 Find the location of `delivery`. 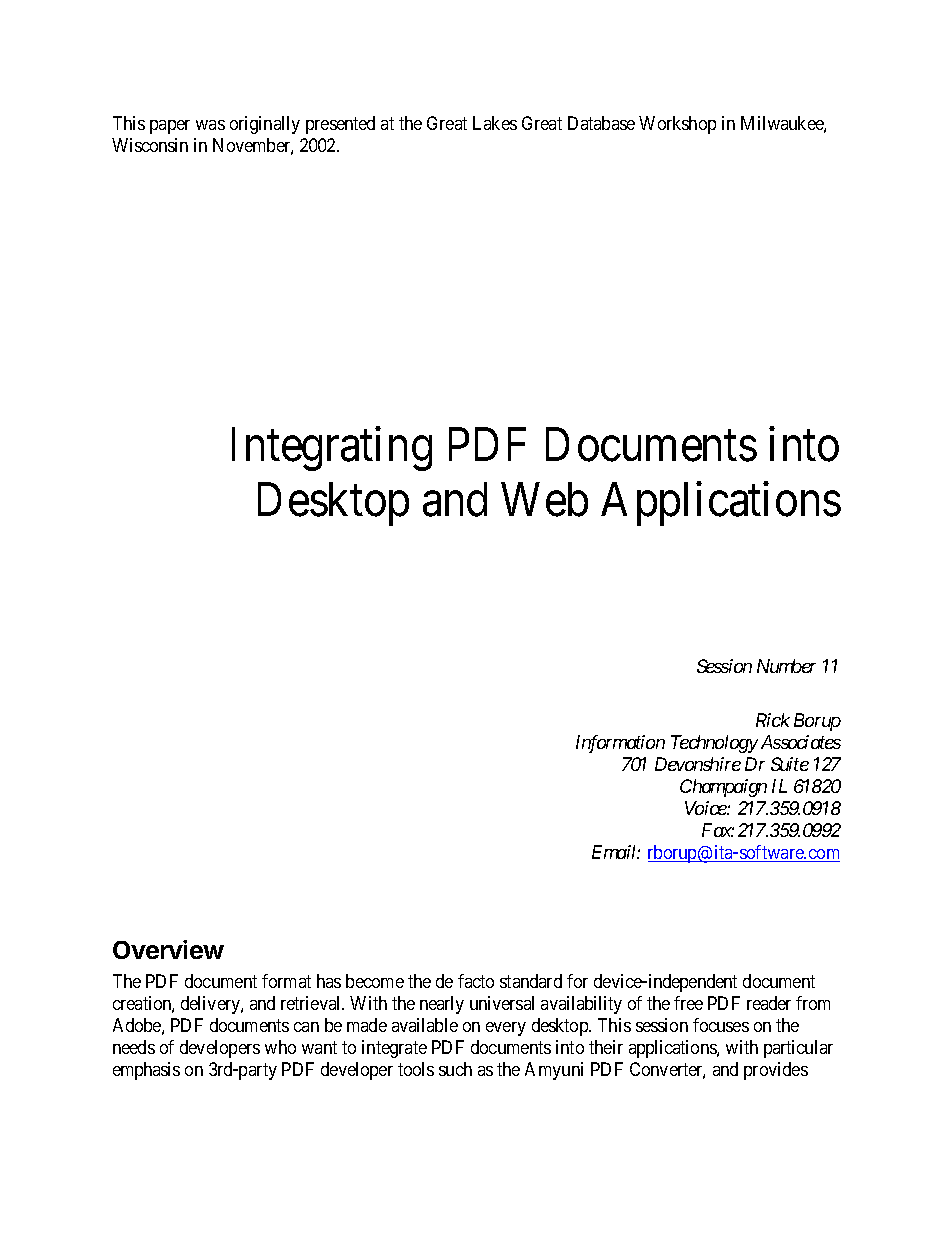

delivery is located at coordinates (211, 1005).
